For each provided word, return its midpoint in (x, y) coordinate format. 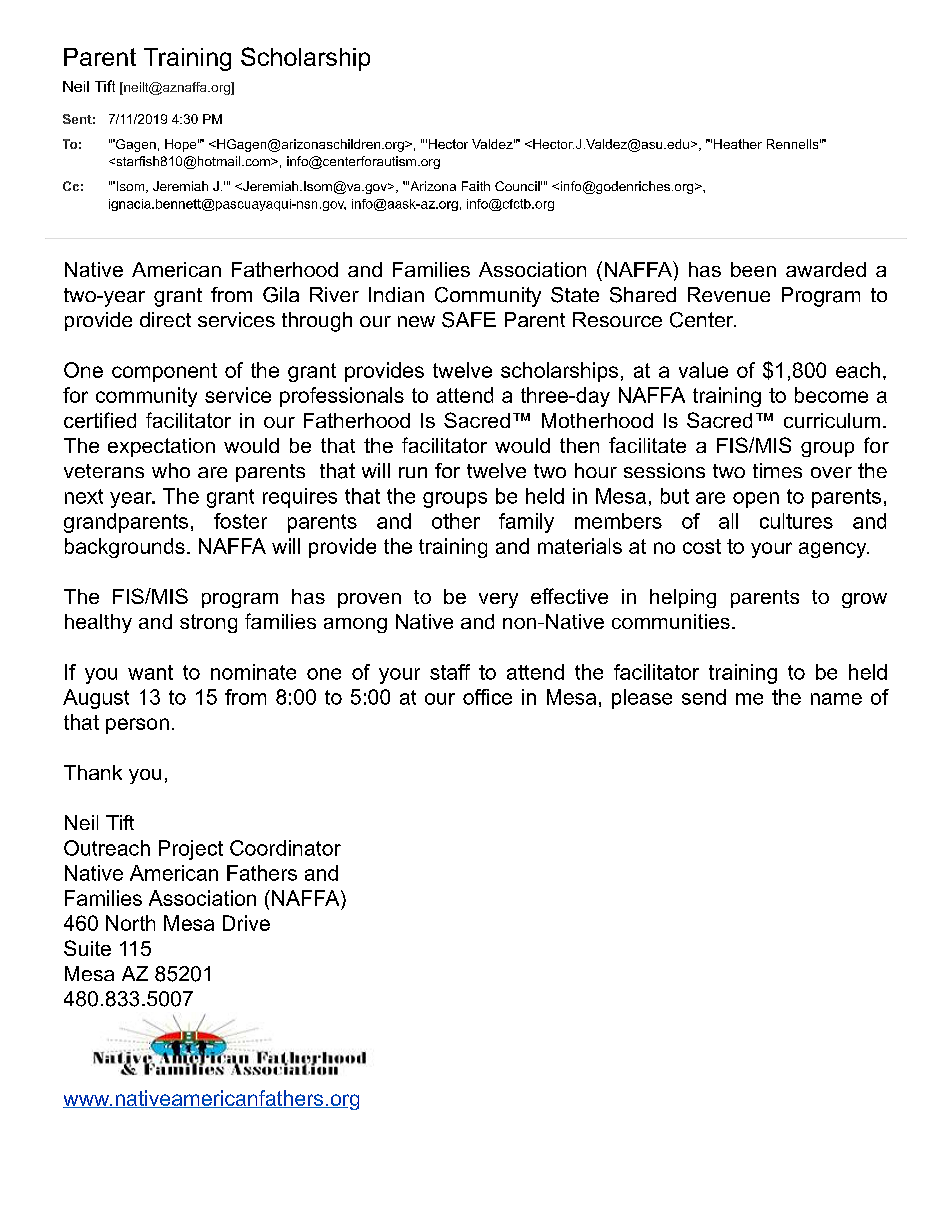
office (487, 697)
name (836, 699)
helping (683, 598)
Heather (738, 144)
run (413, 472)
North (130, 923)
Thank (93, 772)
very (498, 600)
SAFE (469, 320)
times (777, 470)
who (171, 470)
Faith (476, 186)
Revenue (729, 294)
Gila (281, 295)
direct (165, 319)
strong (208, 623)
